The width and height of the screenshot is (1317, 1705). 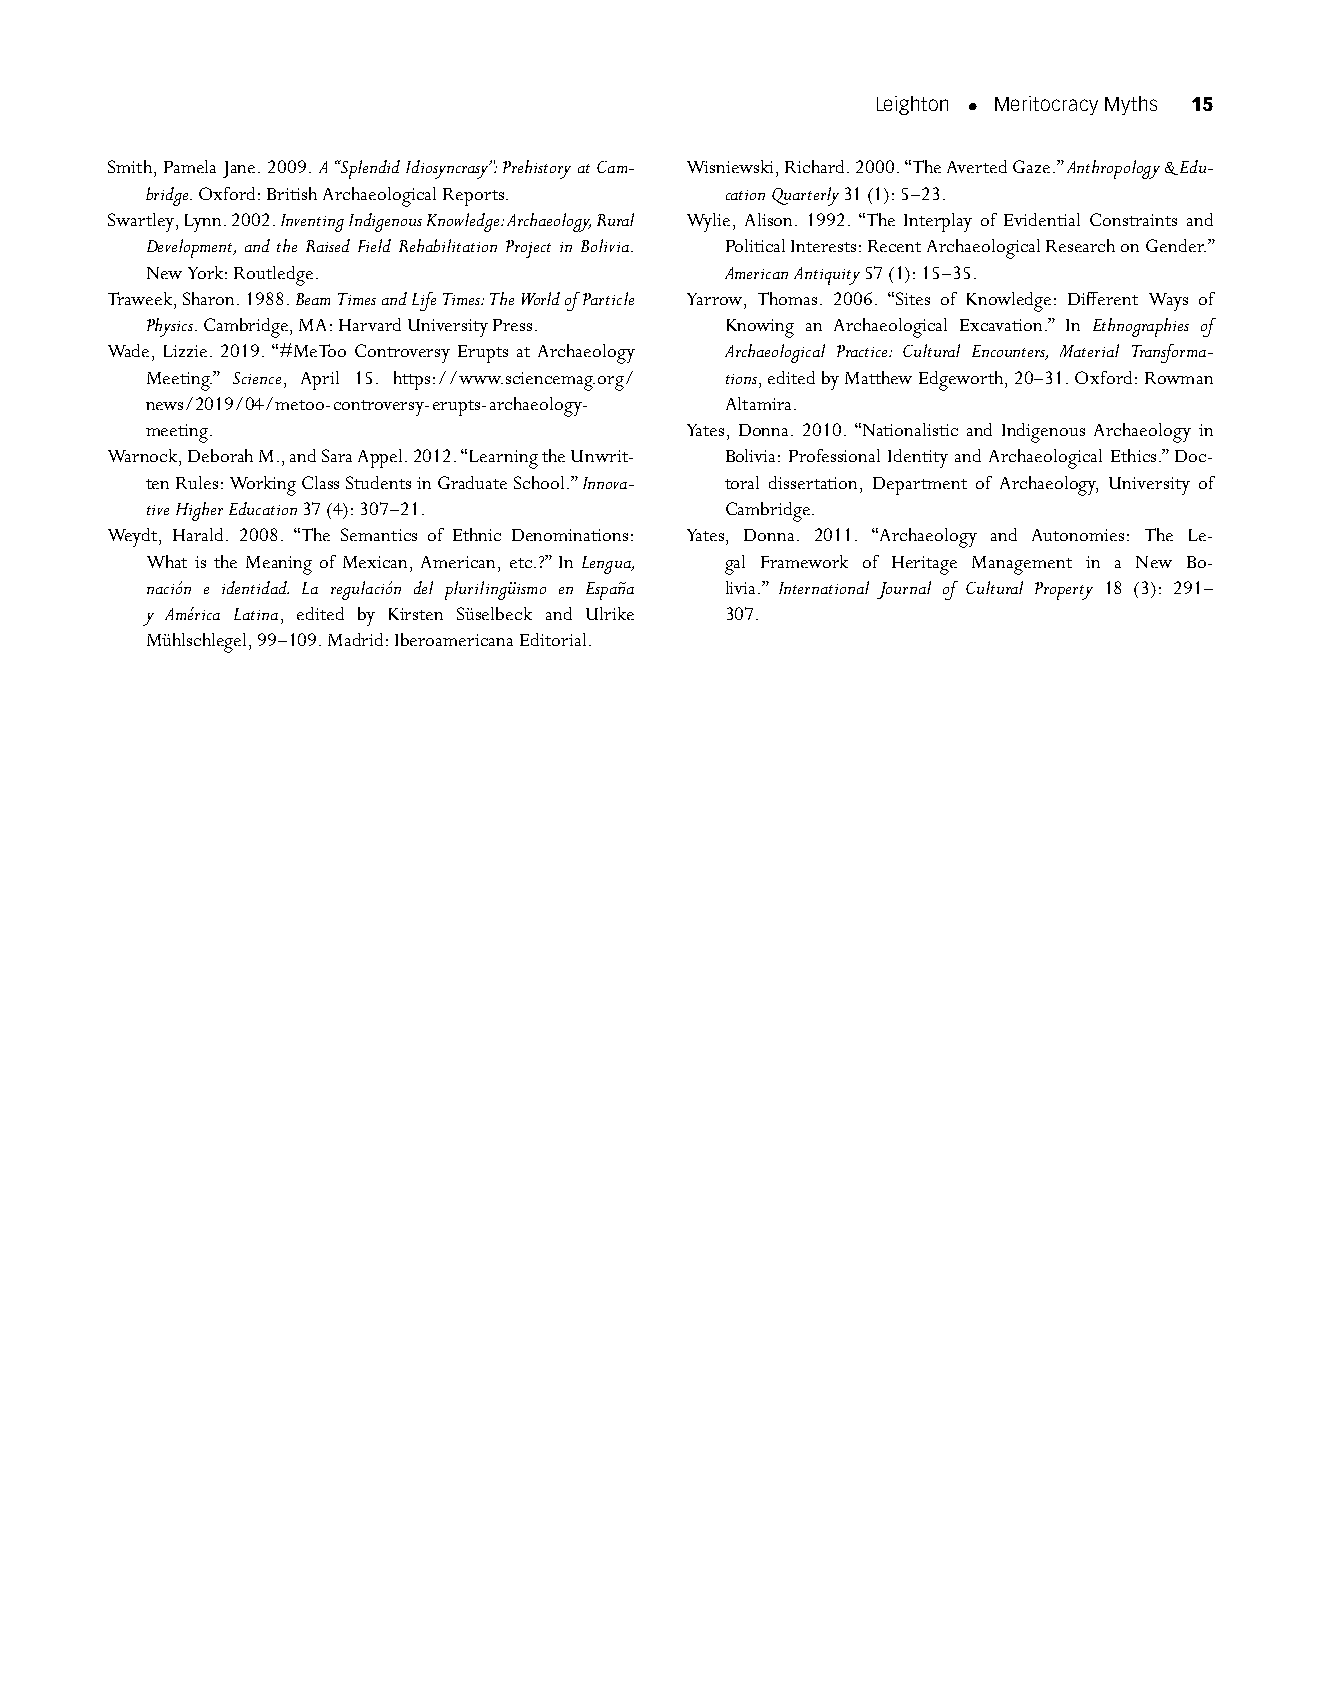 What do you see at coordinates (190, 166) in the screenshot?
I see `Pamela` at bounding box center [190, 166].
